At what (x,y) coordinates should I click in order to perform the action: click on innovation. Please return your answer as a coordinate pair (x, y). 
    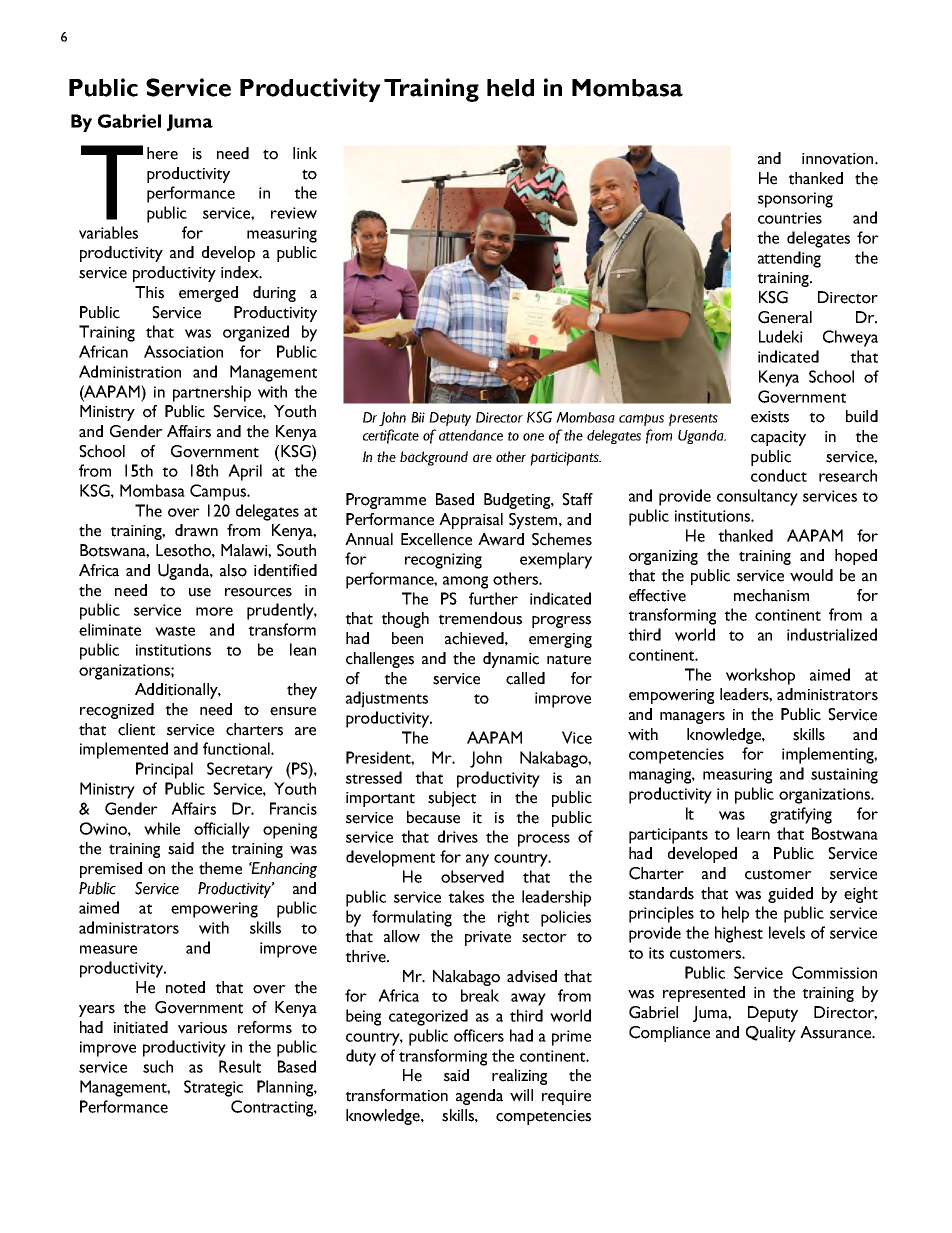
    Looking at the image, I should click on (839, 159).
